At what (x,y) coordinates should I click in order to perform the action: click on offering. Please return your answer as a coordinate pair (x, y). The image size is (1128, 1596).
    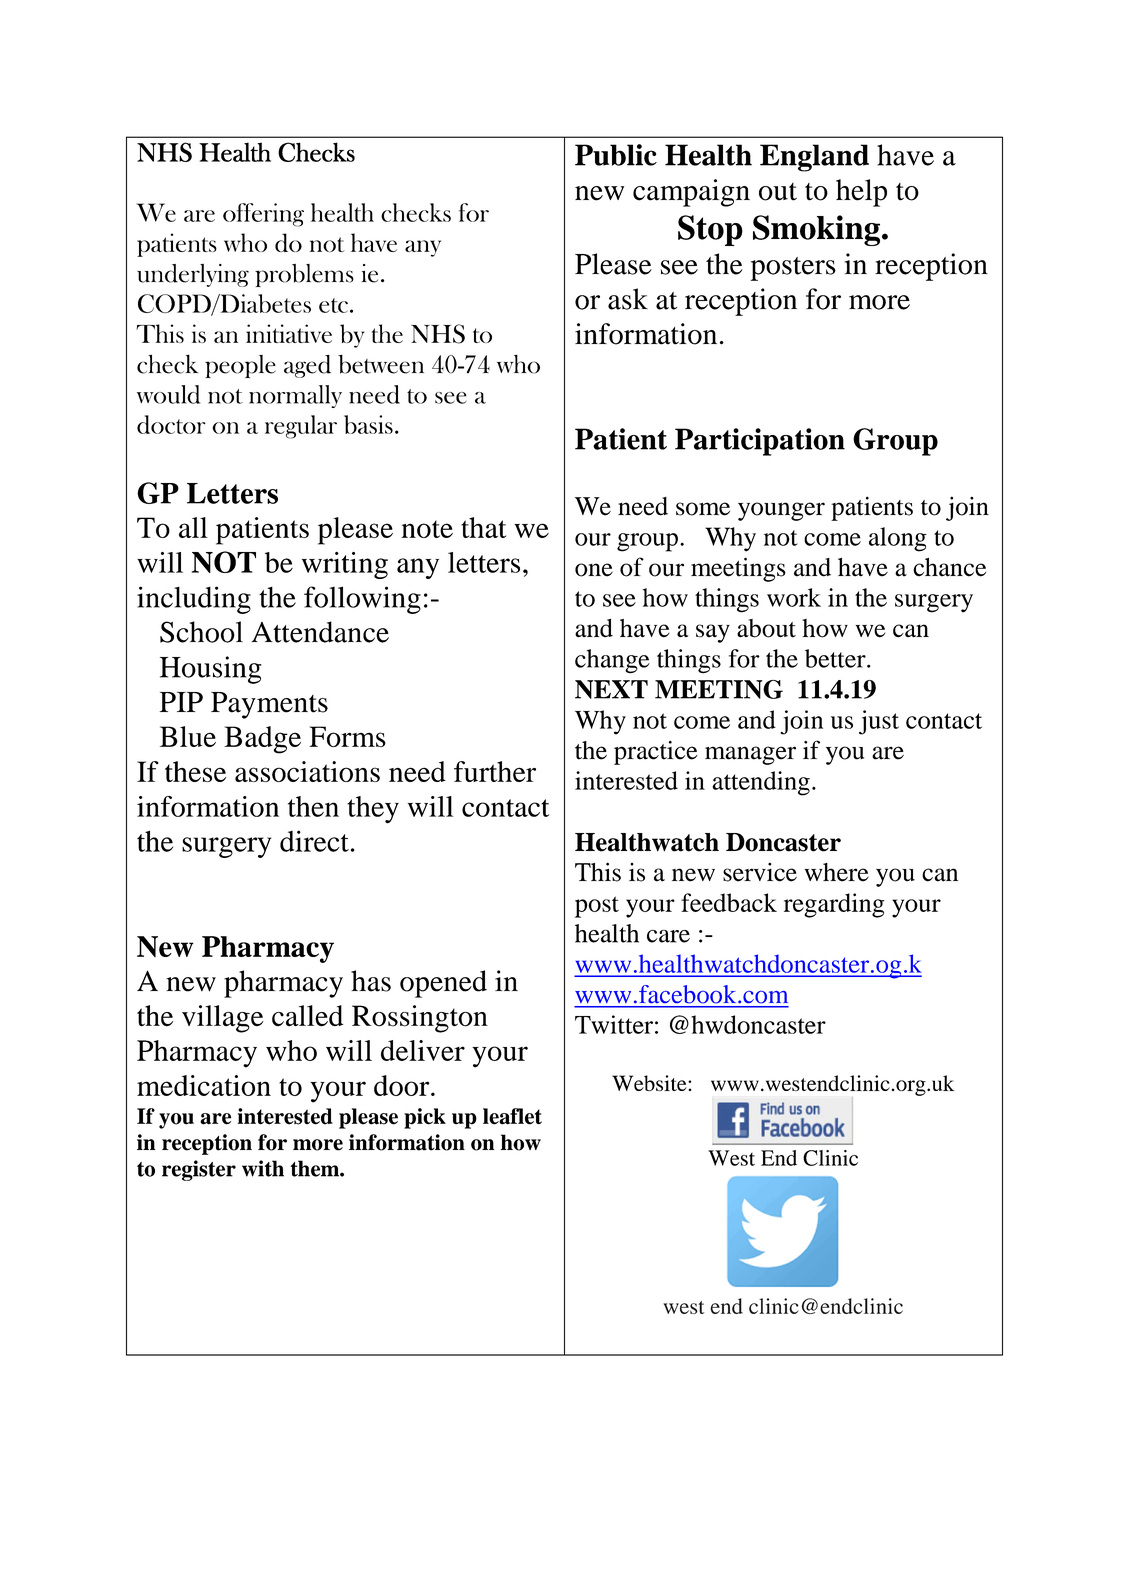
    Looking at the image, I should click on (263, 215).
